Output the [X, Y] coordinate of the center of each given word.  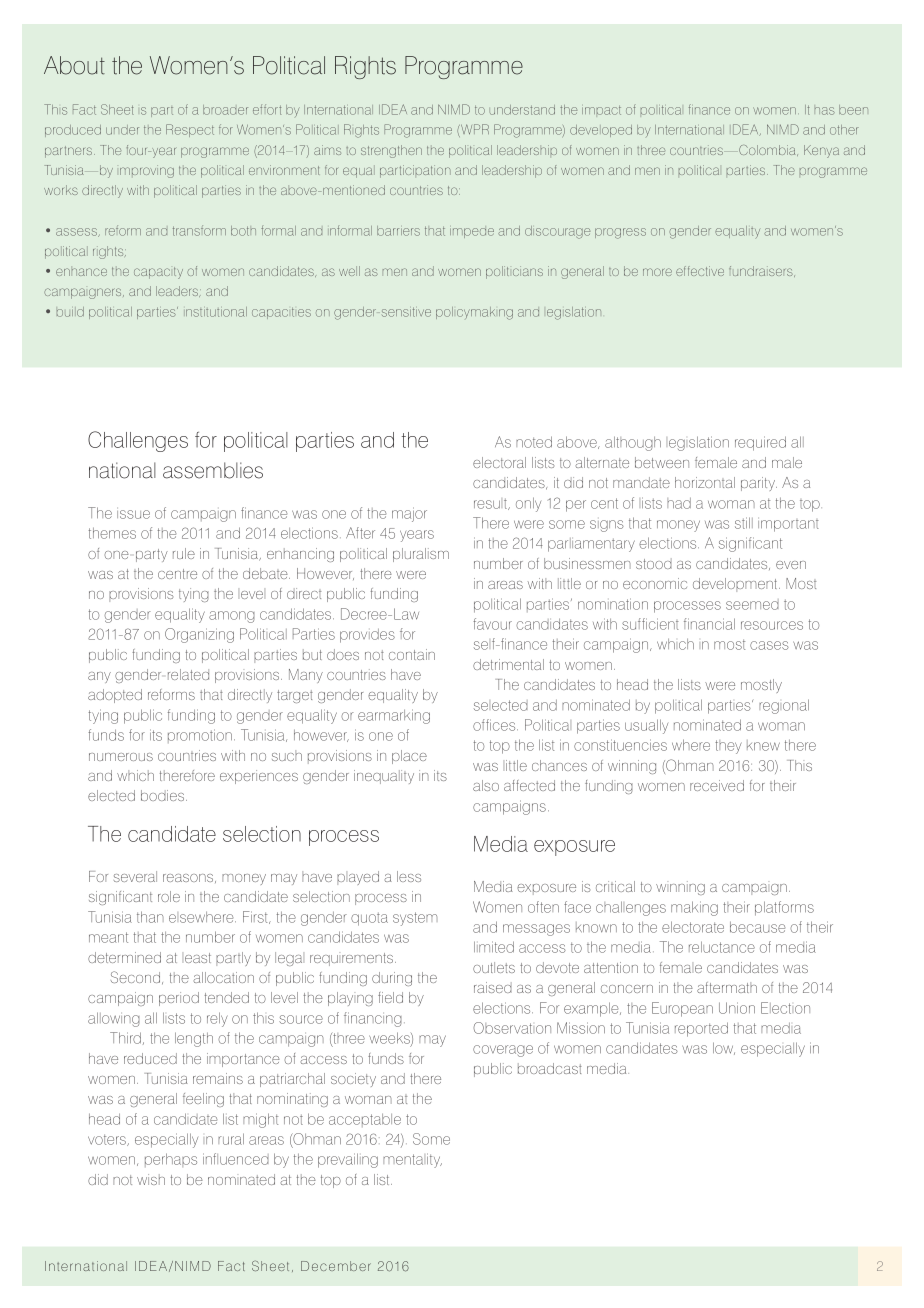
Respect [190, 130]
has [825, 111]
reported [701, 1029]
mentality [412, 1160]
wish [151, 1179]
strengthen [391, 151]
